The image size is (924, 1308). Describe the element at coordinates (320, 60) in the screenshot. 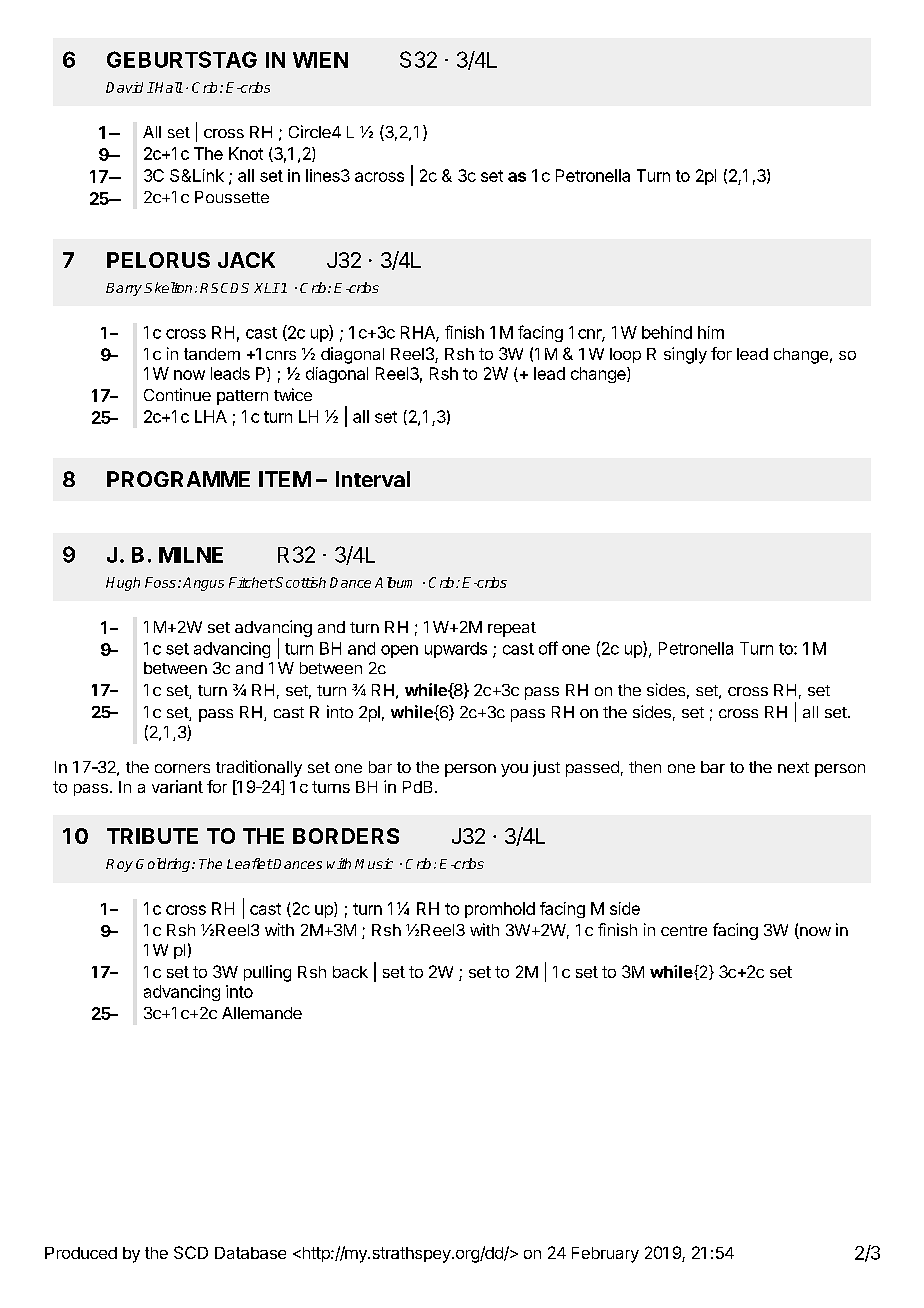

I see `WIEN` at that location.
